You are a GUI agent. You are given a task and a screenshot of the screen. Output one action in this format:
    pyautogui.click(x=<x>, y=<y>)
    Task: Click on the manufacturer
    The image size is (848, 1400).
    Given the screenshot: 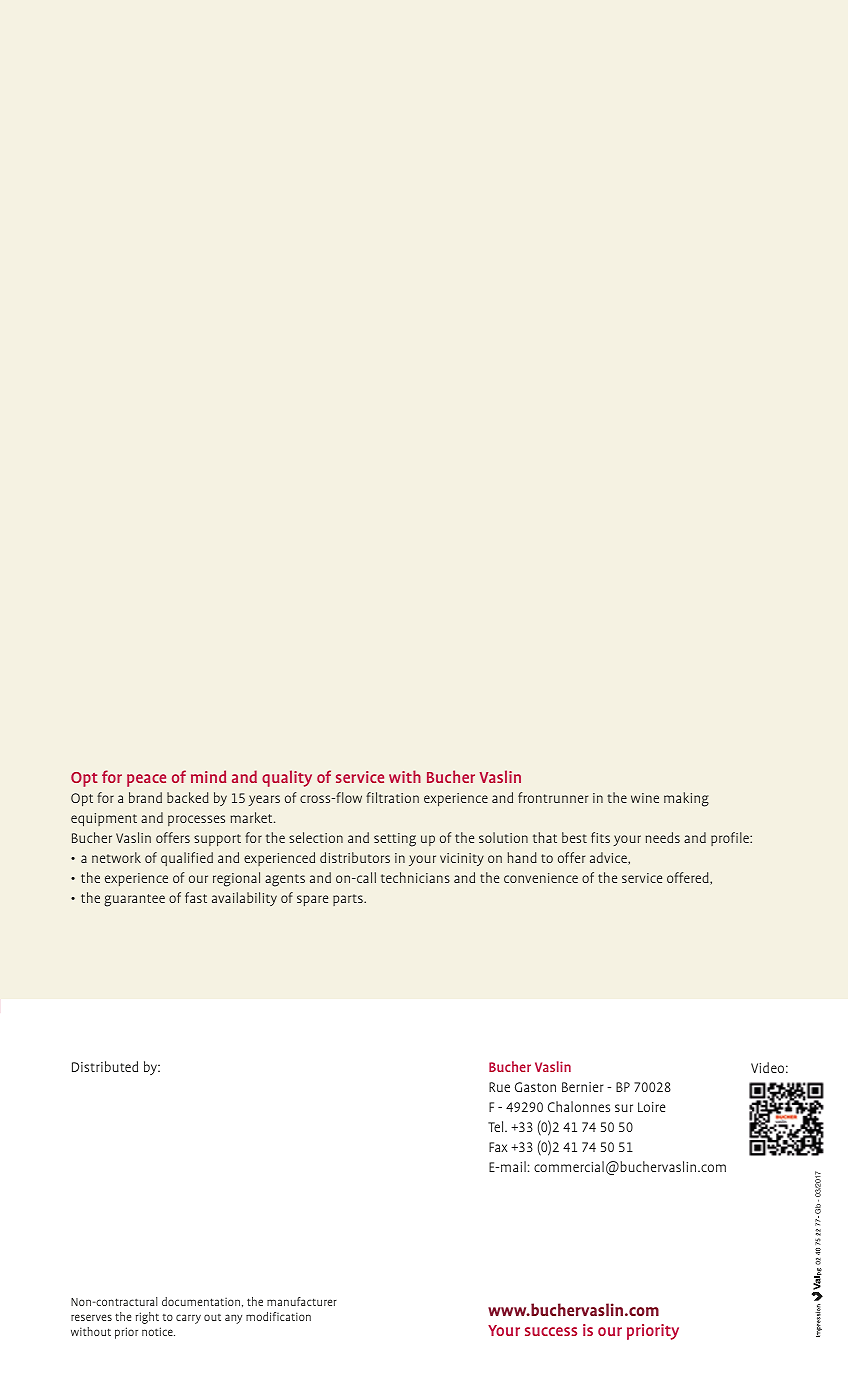 What is the action you would take?
    pyautogui.click(x=302, y=1301)
